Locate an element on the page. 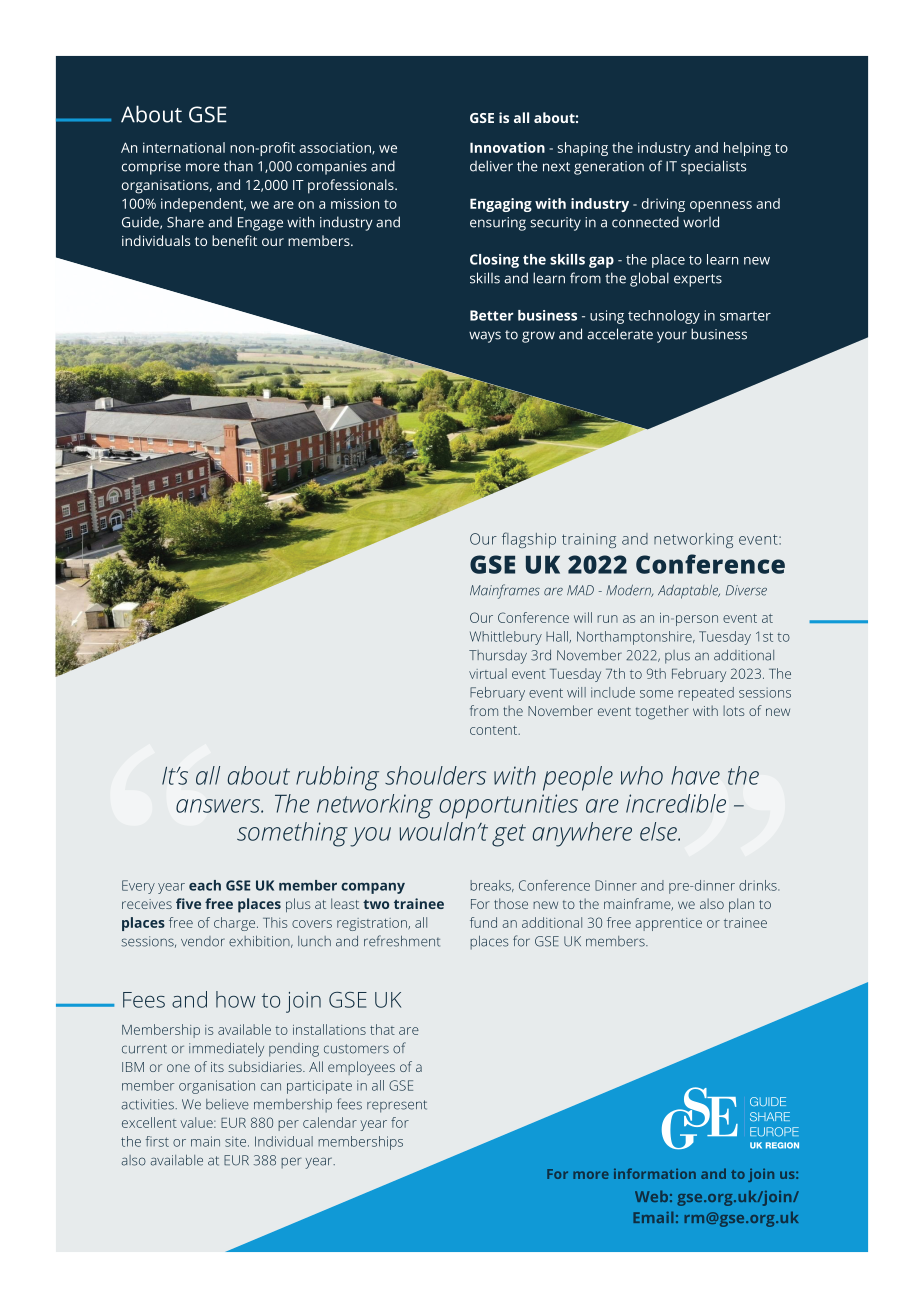 The height and width of the page is (1308, 924). how is located at coordinates (235, 999).
